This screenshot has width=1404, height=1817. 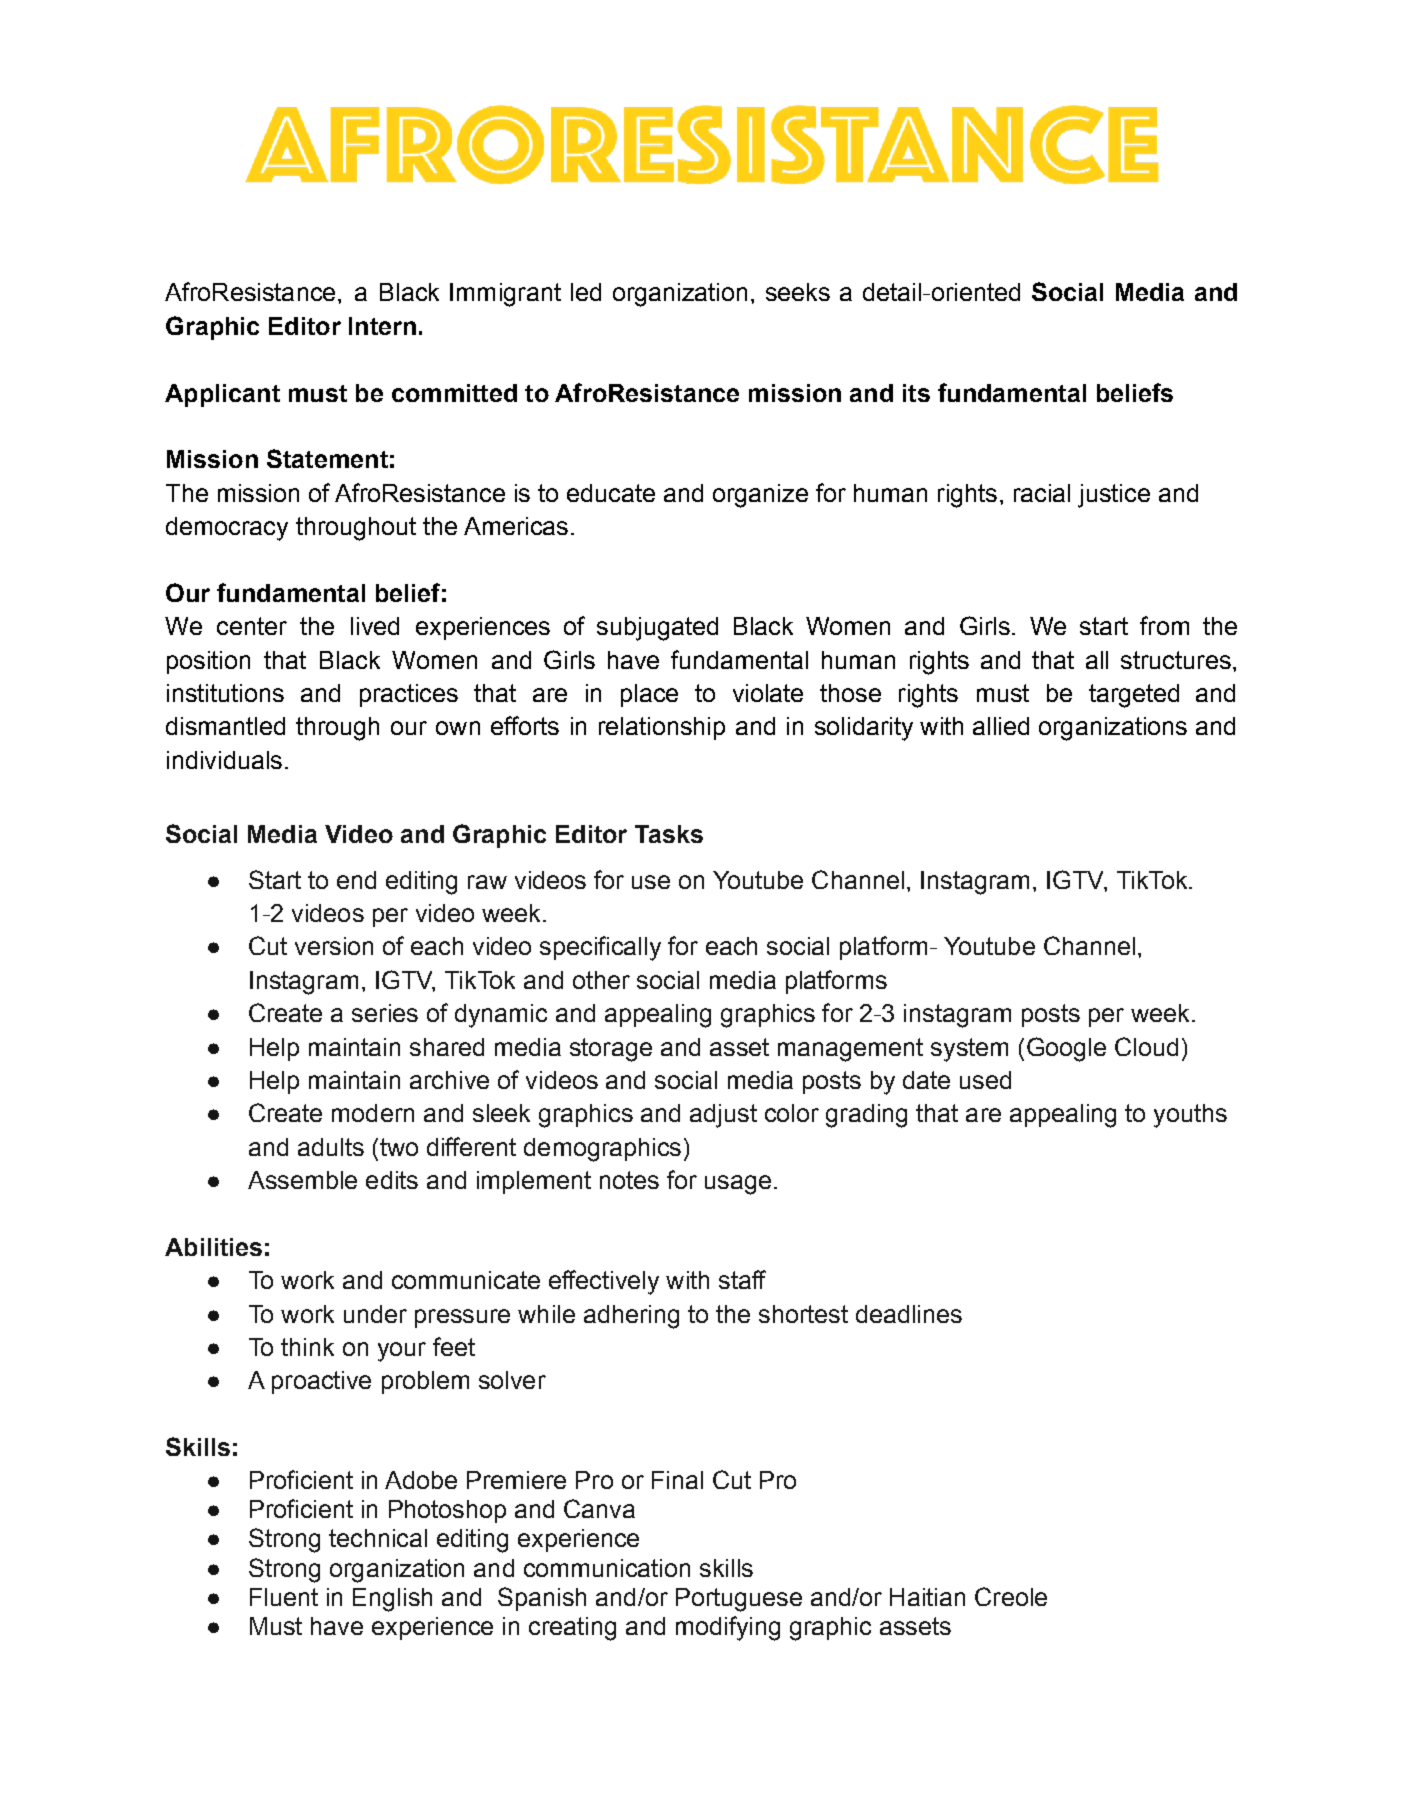 I want to click on seeks, so click(x=798, y=292).
